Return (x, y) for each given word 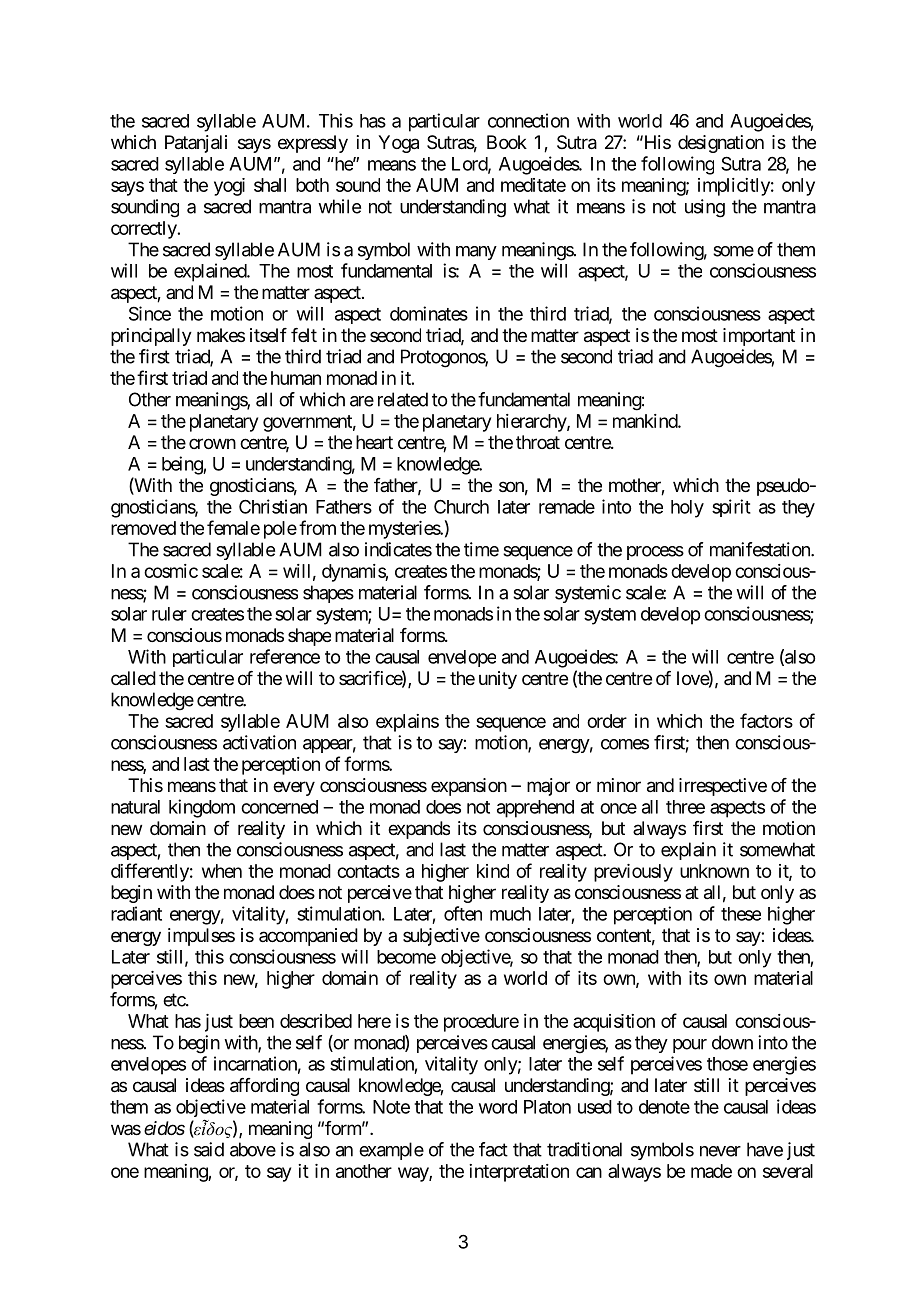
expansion (469, 787)
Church (461, 506)
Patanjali (196, 144)
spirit (731, 508)
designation (721, 144)
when (222, 871)
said (209, 1149)
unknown (714, 871)
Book (507, 142)
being (183, 465)
